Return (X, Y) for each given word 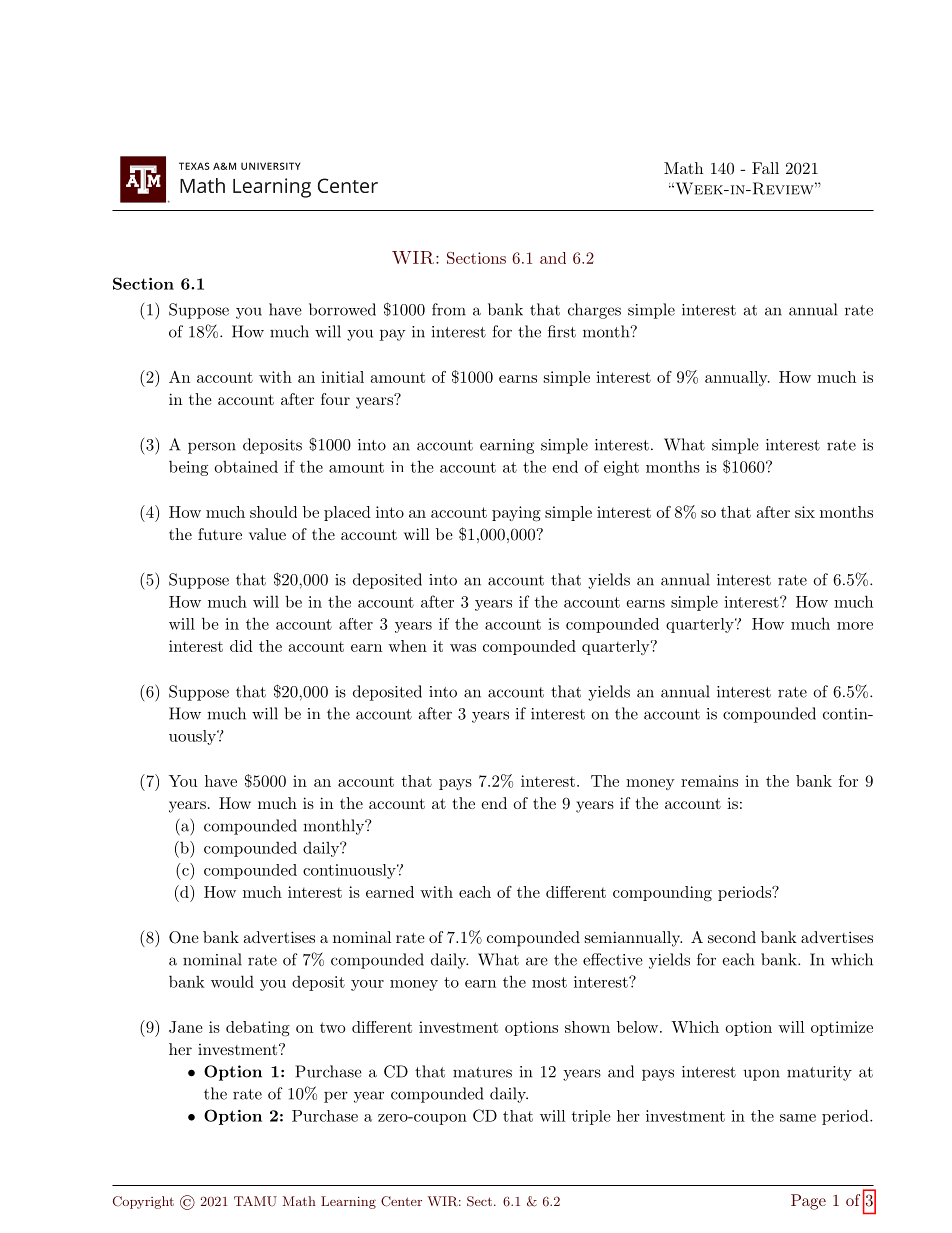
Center (401, 1201)
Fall (765, 168)
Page (808, 1202)
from (449, 309)
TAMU (255, 1201)
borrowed (342, 309)
